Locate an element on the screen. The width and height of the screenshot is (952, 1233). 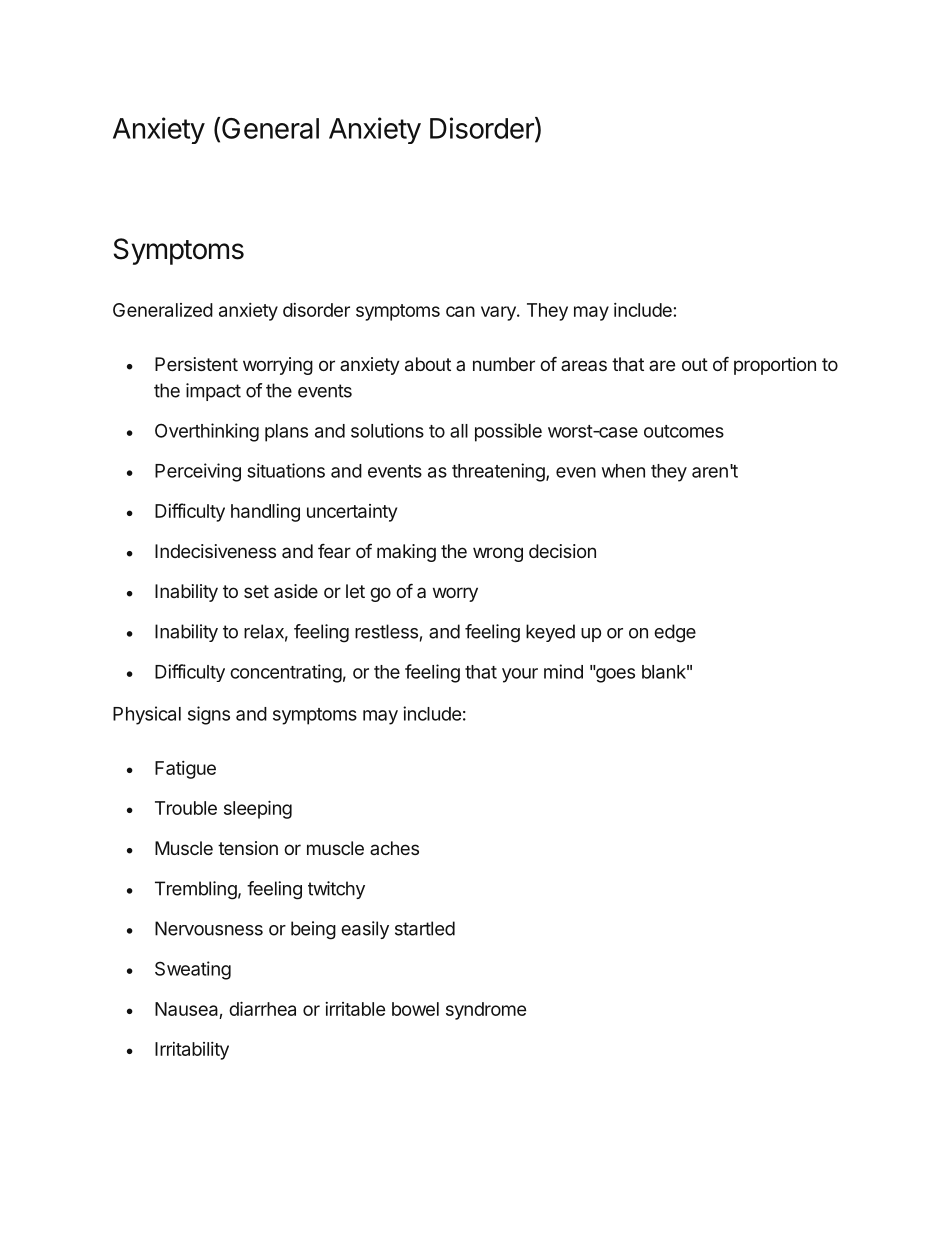
Persistent is located at coordinates (196, 364).
